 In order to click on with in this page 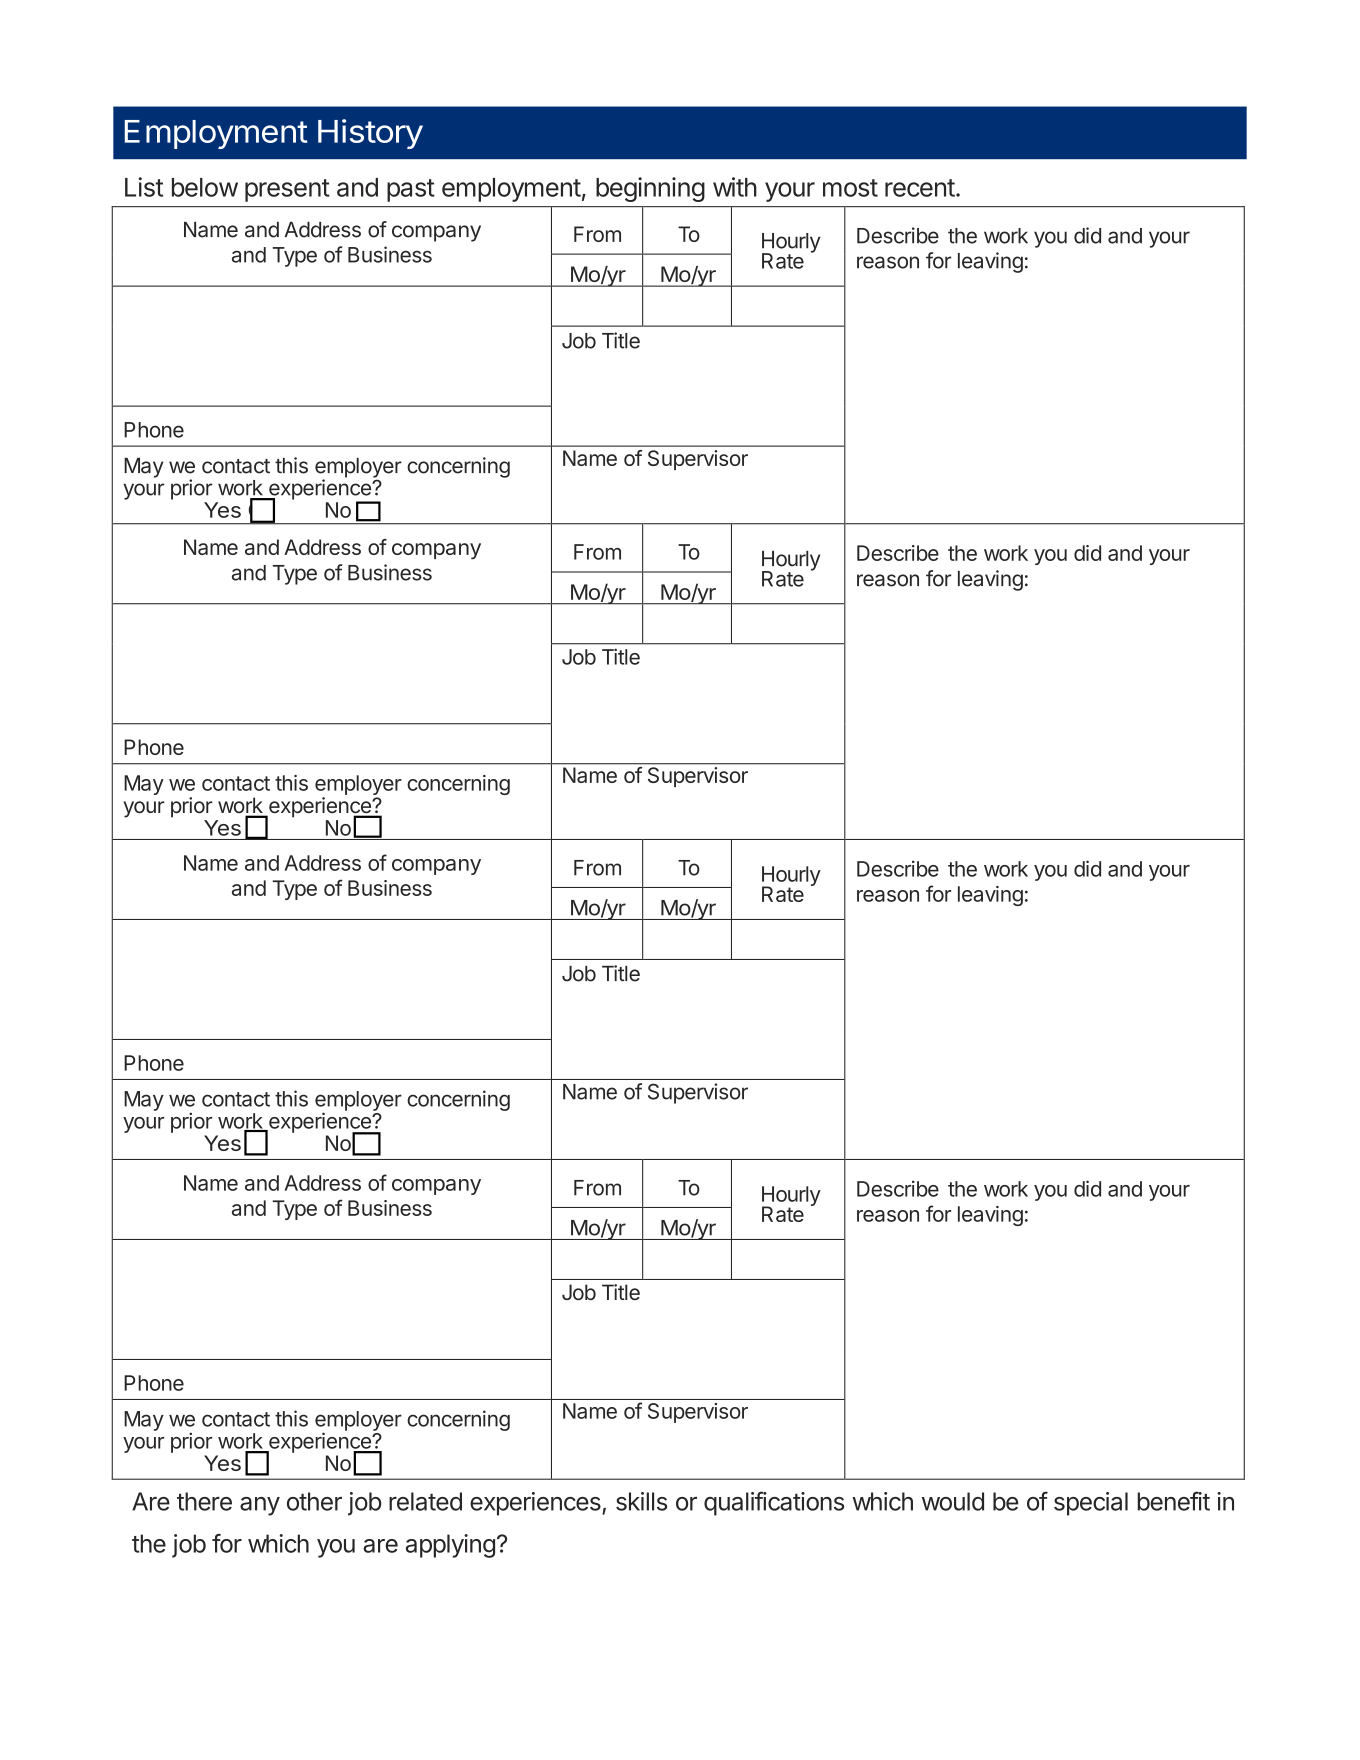, I will do `click(735, 187)`.
